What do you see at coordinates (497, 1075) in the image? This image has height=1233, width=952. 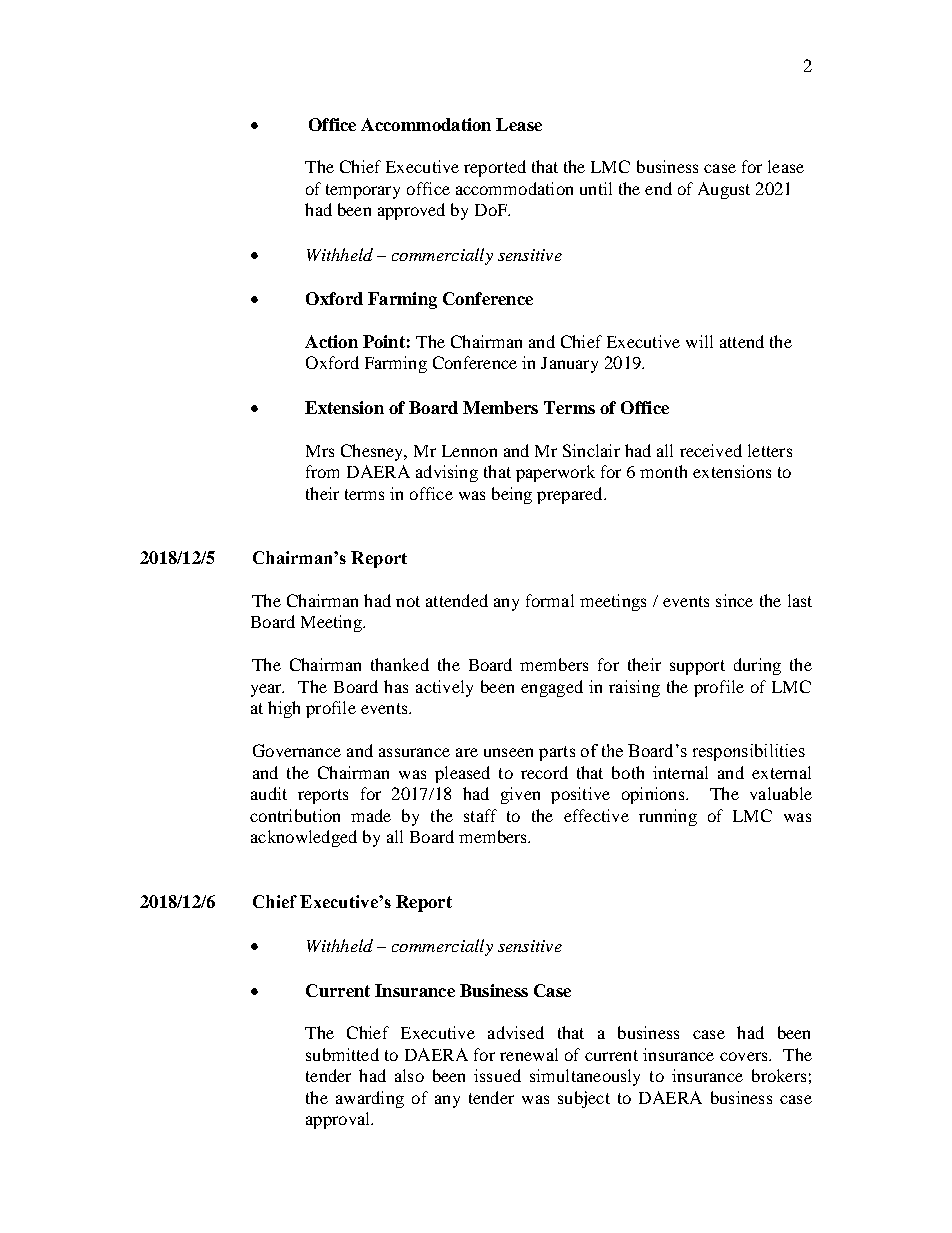 I see `issued` at bounding box center [497, 1075].
